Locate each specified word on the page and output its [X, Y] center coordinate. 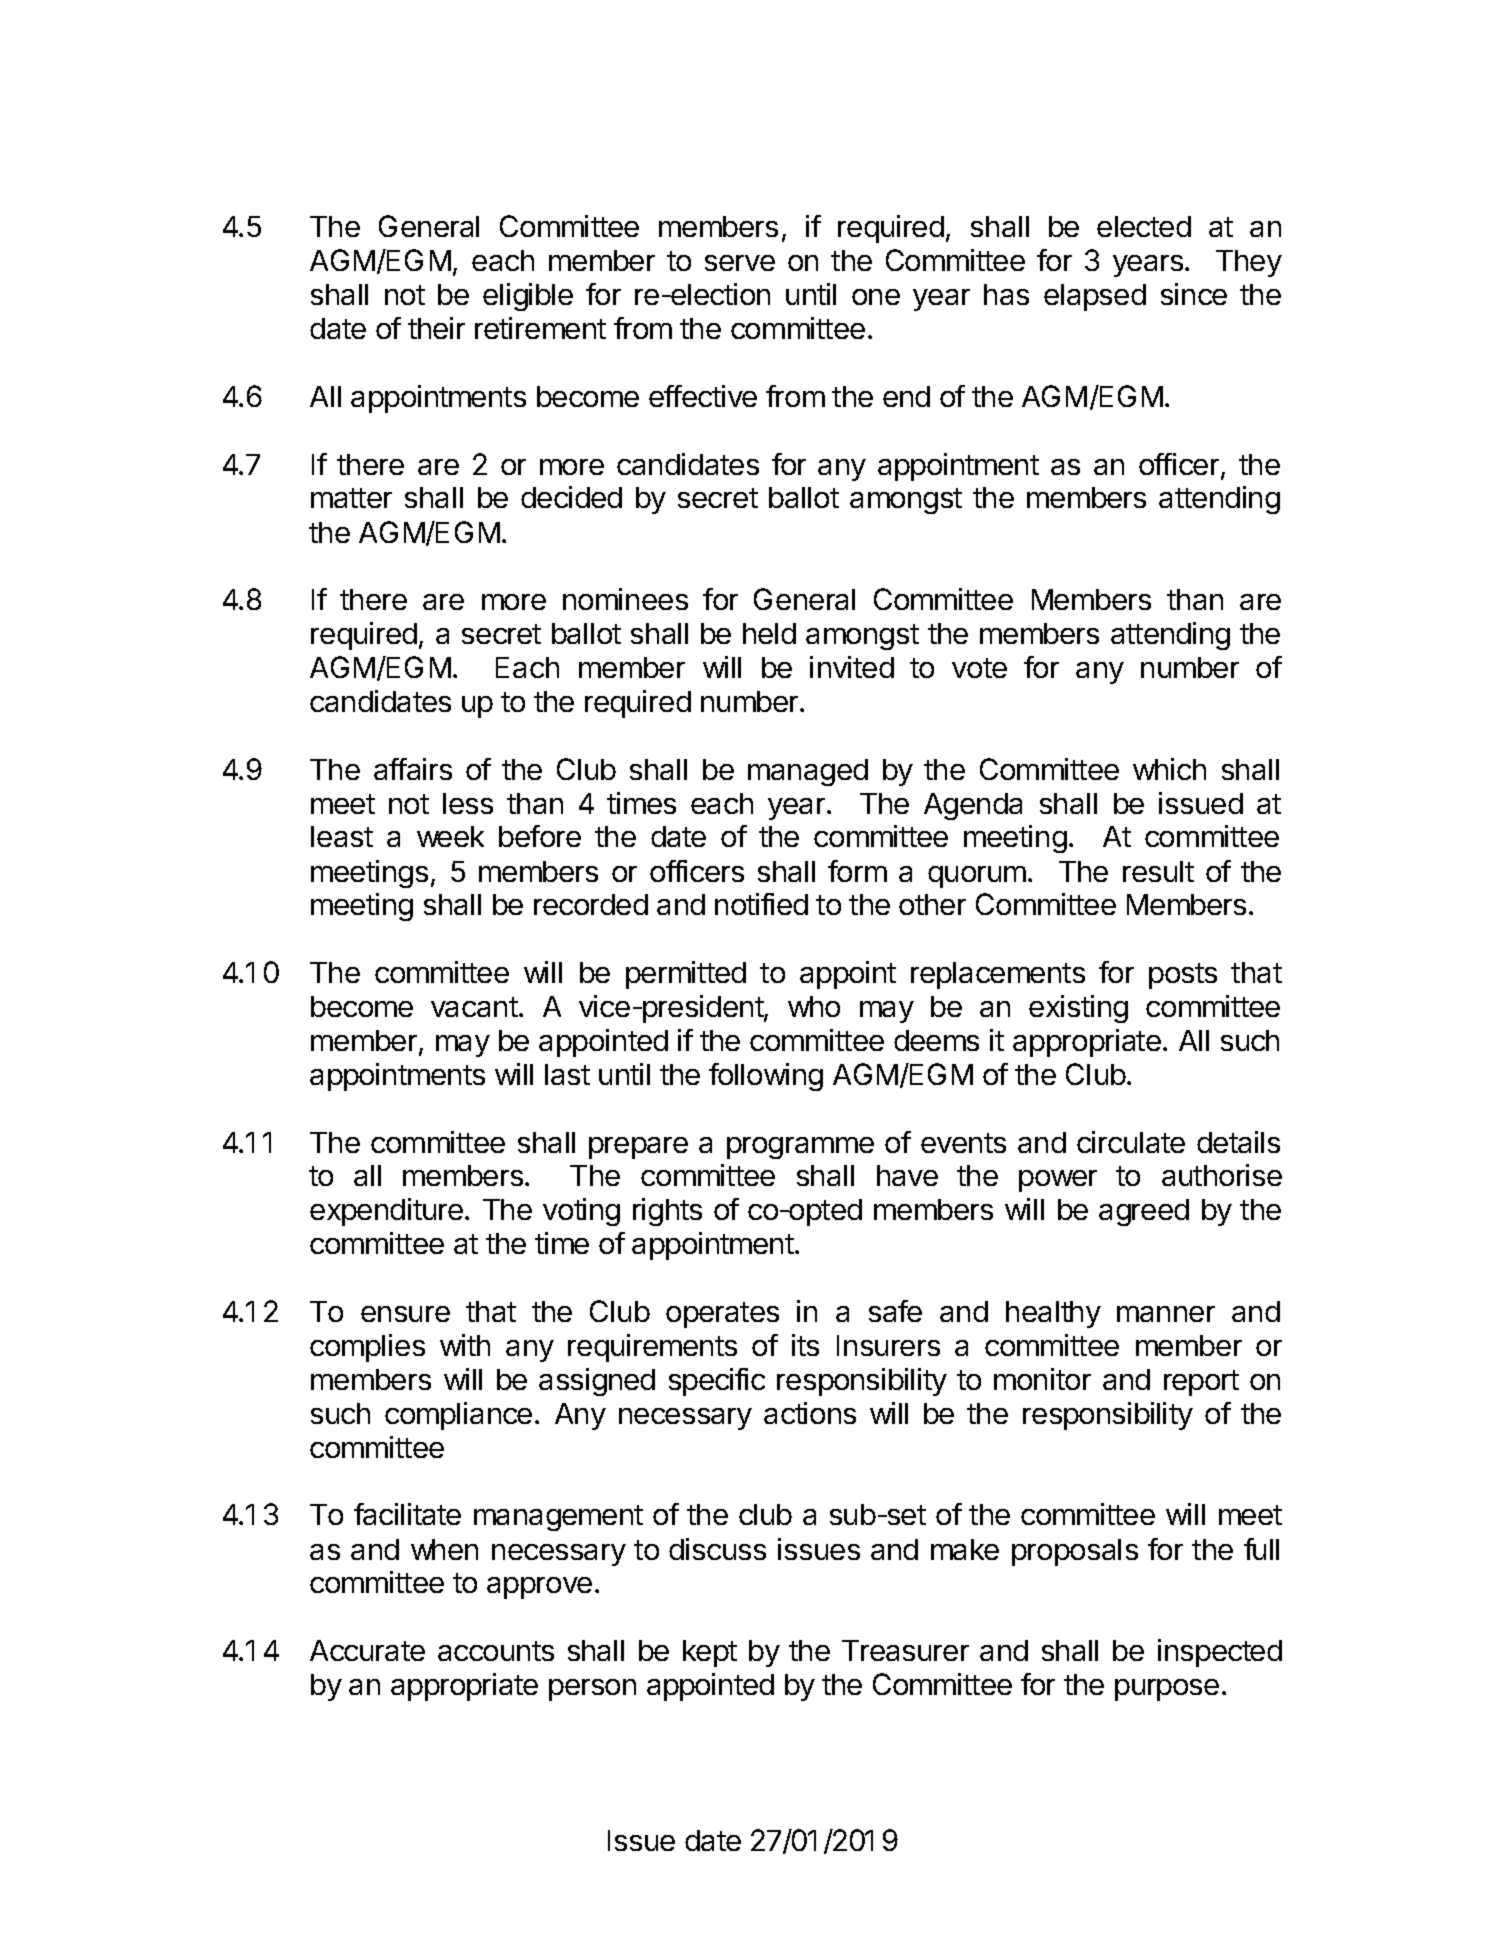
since [1194, 294]
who [814, 1006]
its [805, 1345]
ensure [405, 1314]
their [436, 328]
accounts [496, 1651]
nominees [625, 599]
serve [740, 263]
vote [979, 668]
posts [1183, 976]
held [769, 633]
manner [1166, 1314]
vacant [474, 1007]
